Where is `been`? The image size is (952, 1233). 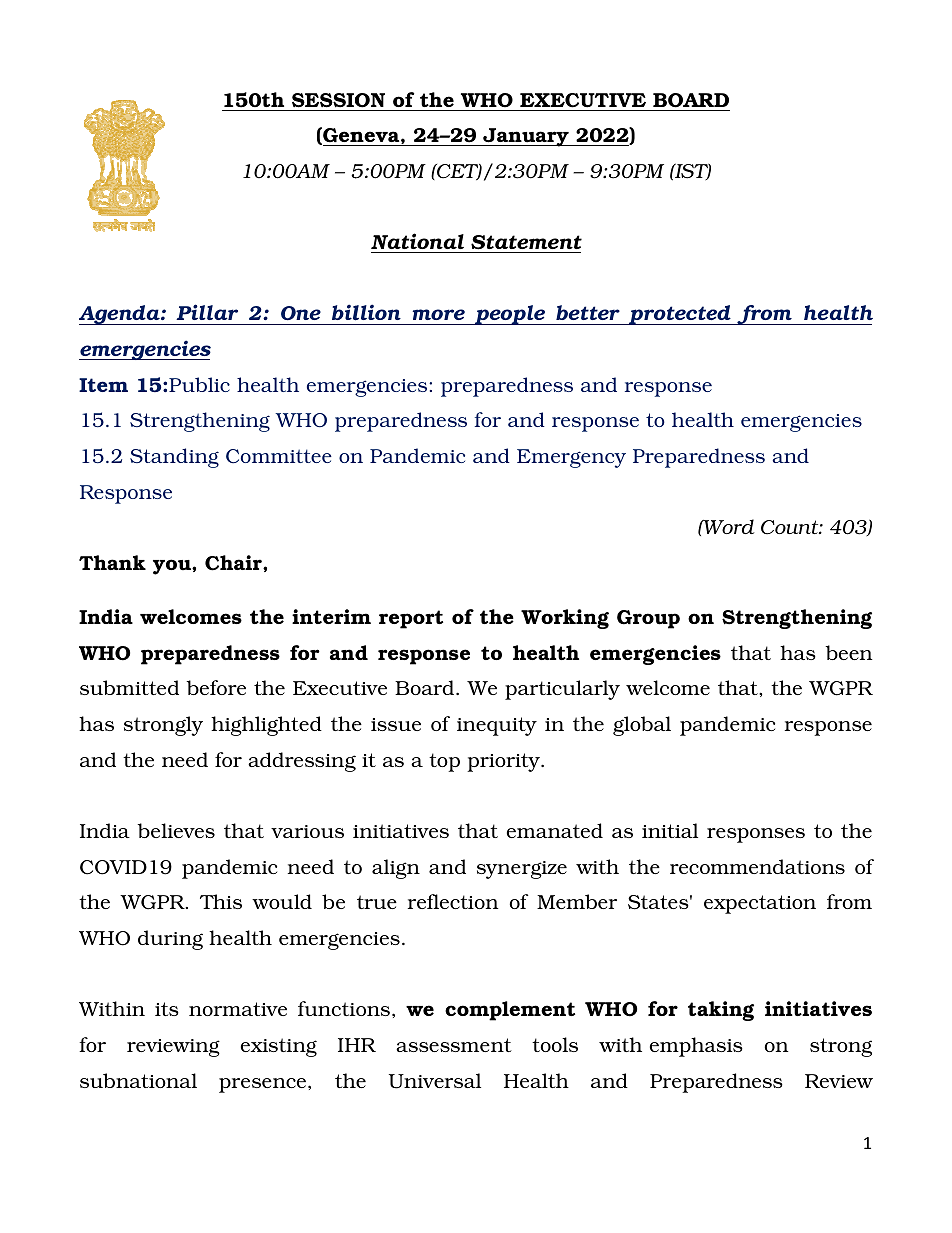
been is located at coordinates (848, 652).
